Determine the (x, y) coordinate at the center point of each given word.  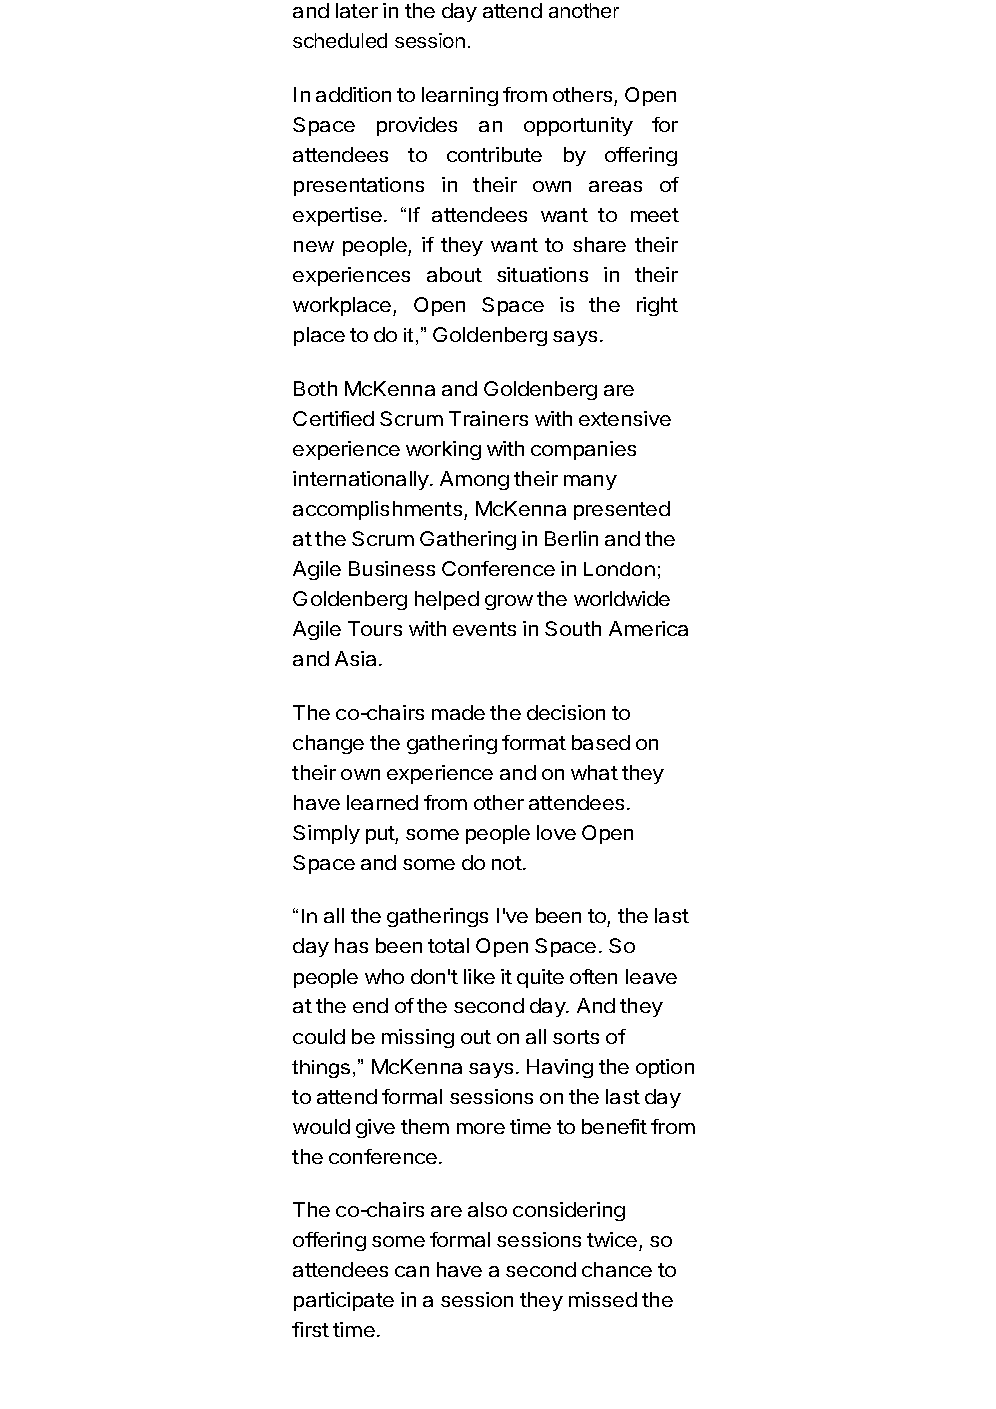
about (454, 274)
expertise (337, 216)
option (665, 1068)
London (619, 569)
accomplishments (379, 510)
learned (382, 802)
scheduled (340, 40)
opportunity (578, 126)
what (594, 772)
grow (509, 602)
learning (460, 96)
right (657, 306)
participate (344, 1301)
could (319, 1036)
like (479, 976)
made (458, 712)
